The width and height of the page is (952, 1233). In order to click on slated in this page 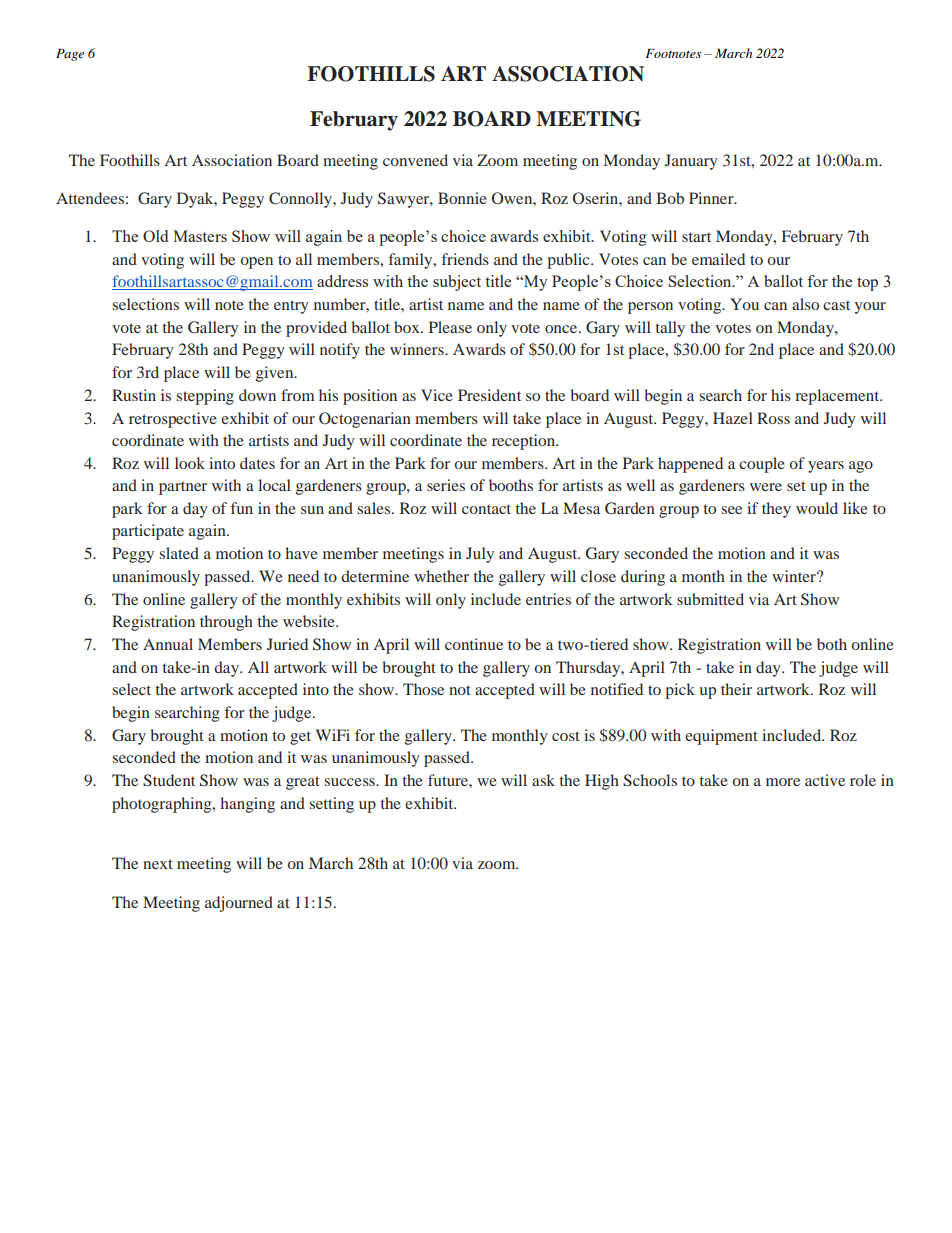, I will do `click(179, 553)`.
